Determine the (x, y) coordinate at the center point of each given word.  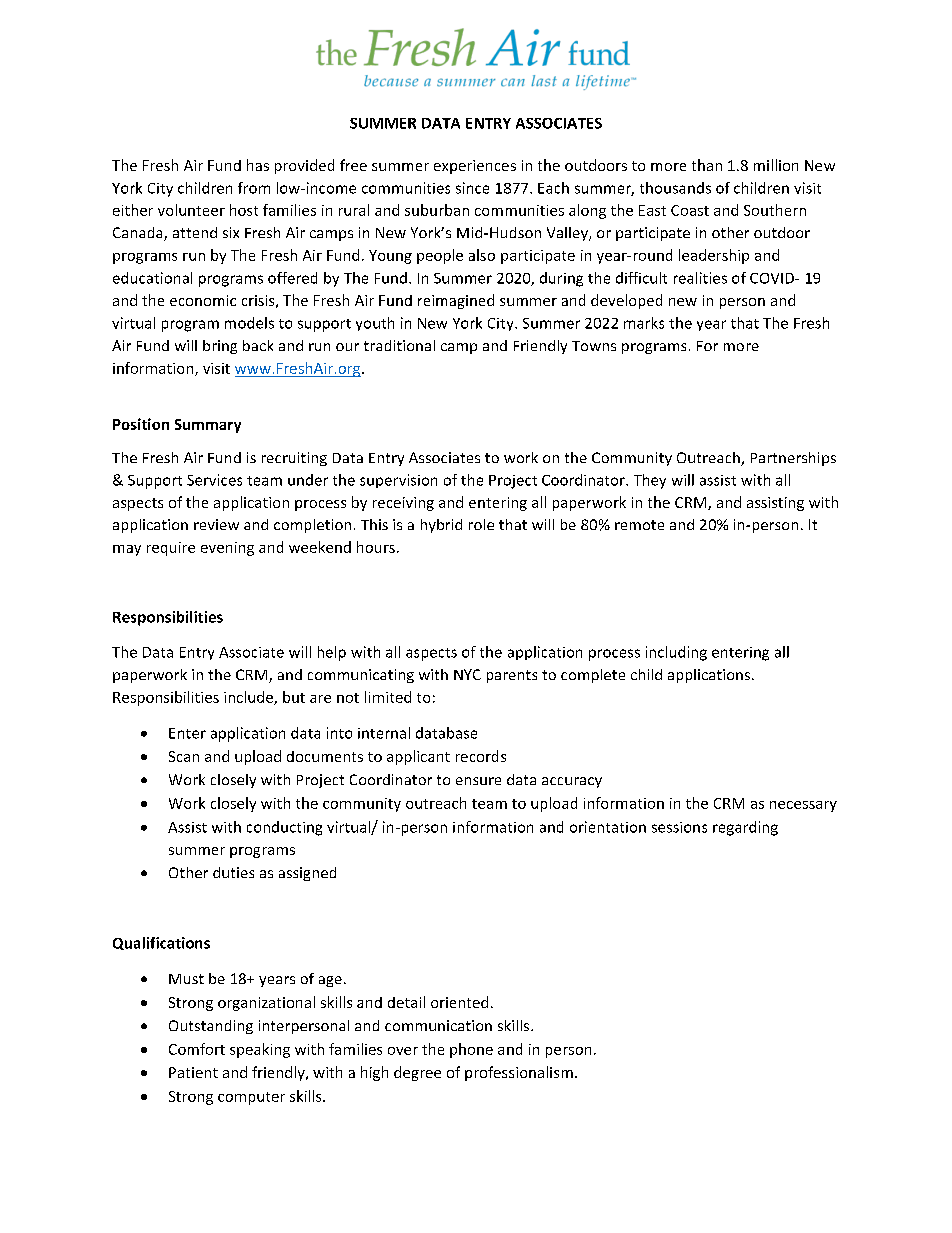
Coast (690, 210)
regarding (745, 828)
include (249, 698)
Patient (193, 1072)
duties (233, 872)
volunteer (191, 210)
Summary (208, 426)
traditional (399, 345)
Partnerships (793, 459)
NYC (467, 674)
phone (471, 1050)
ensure (478, 781)
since (472, 188)
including (676, 653)
